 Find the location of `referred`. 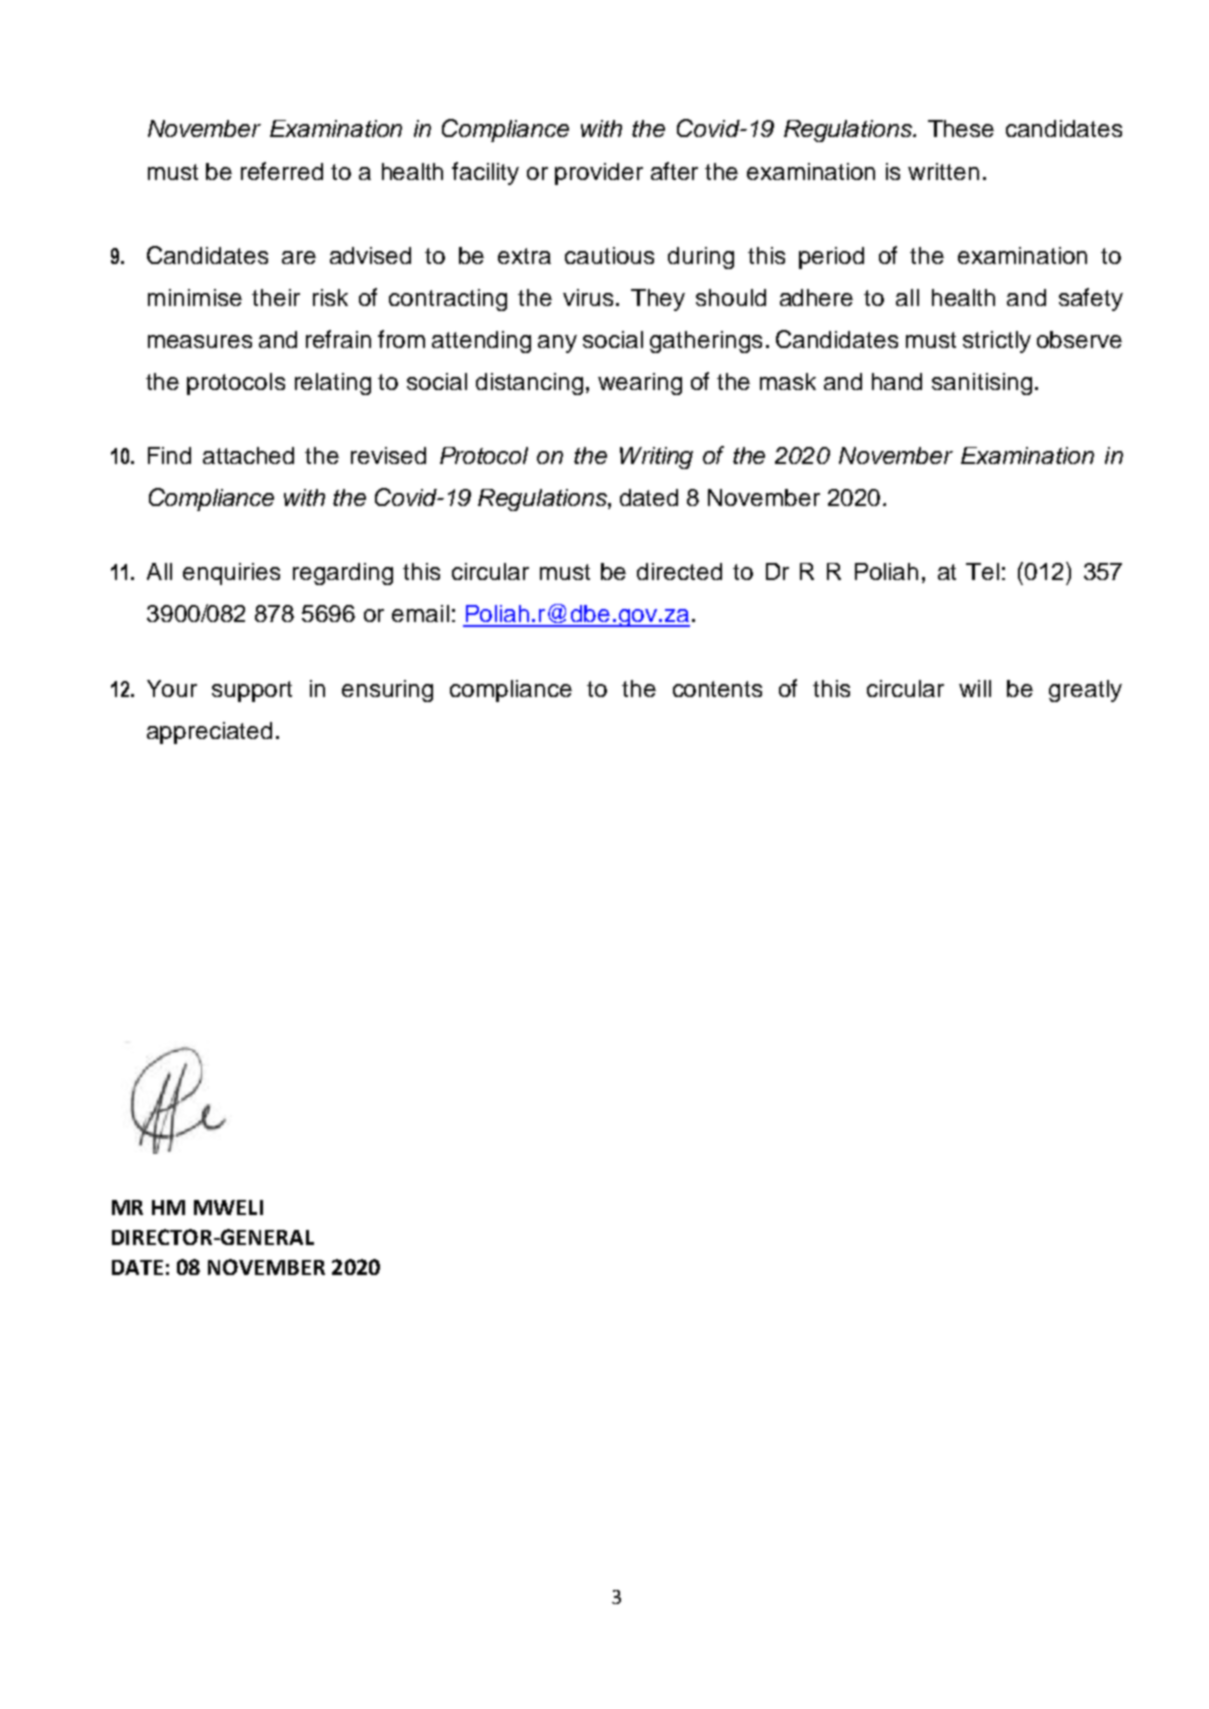

referred is located at coordinates (282, 171).
